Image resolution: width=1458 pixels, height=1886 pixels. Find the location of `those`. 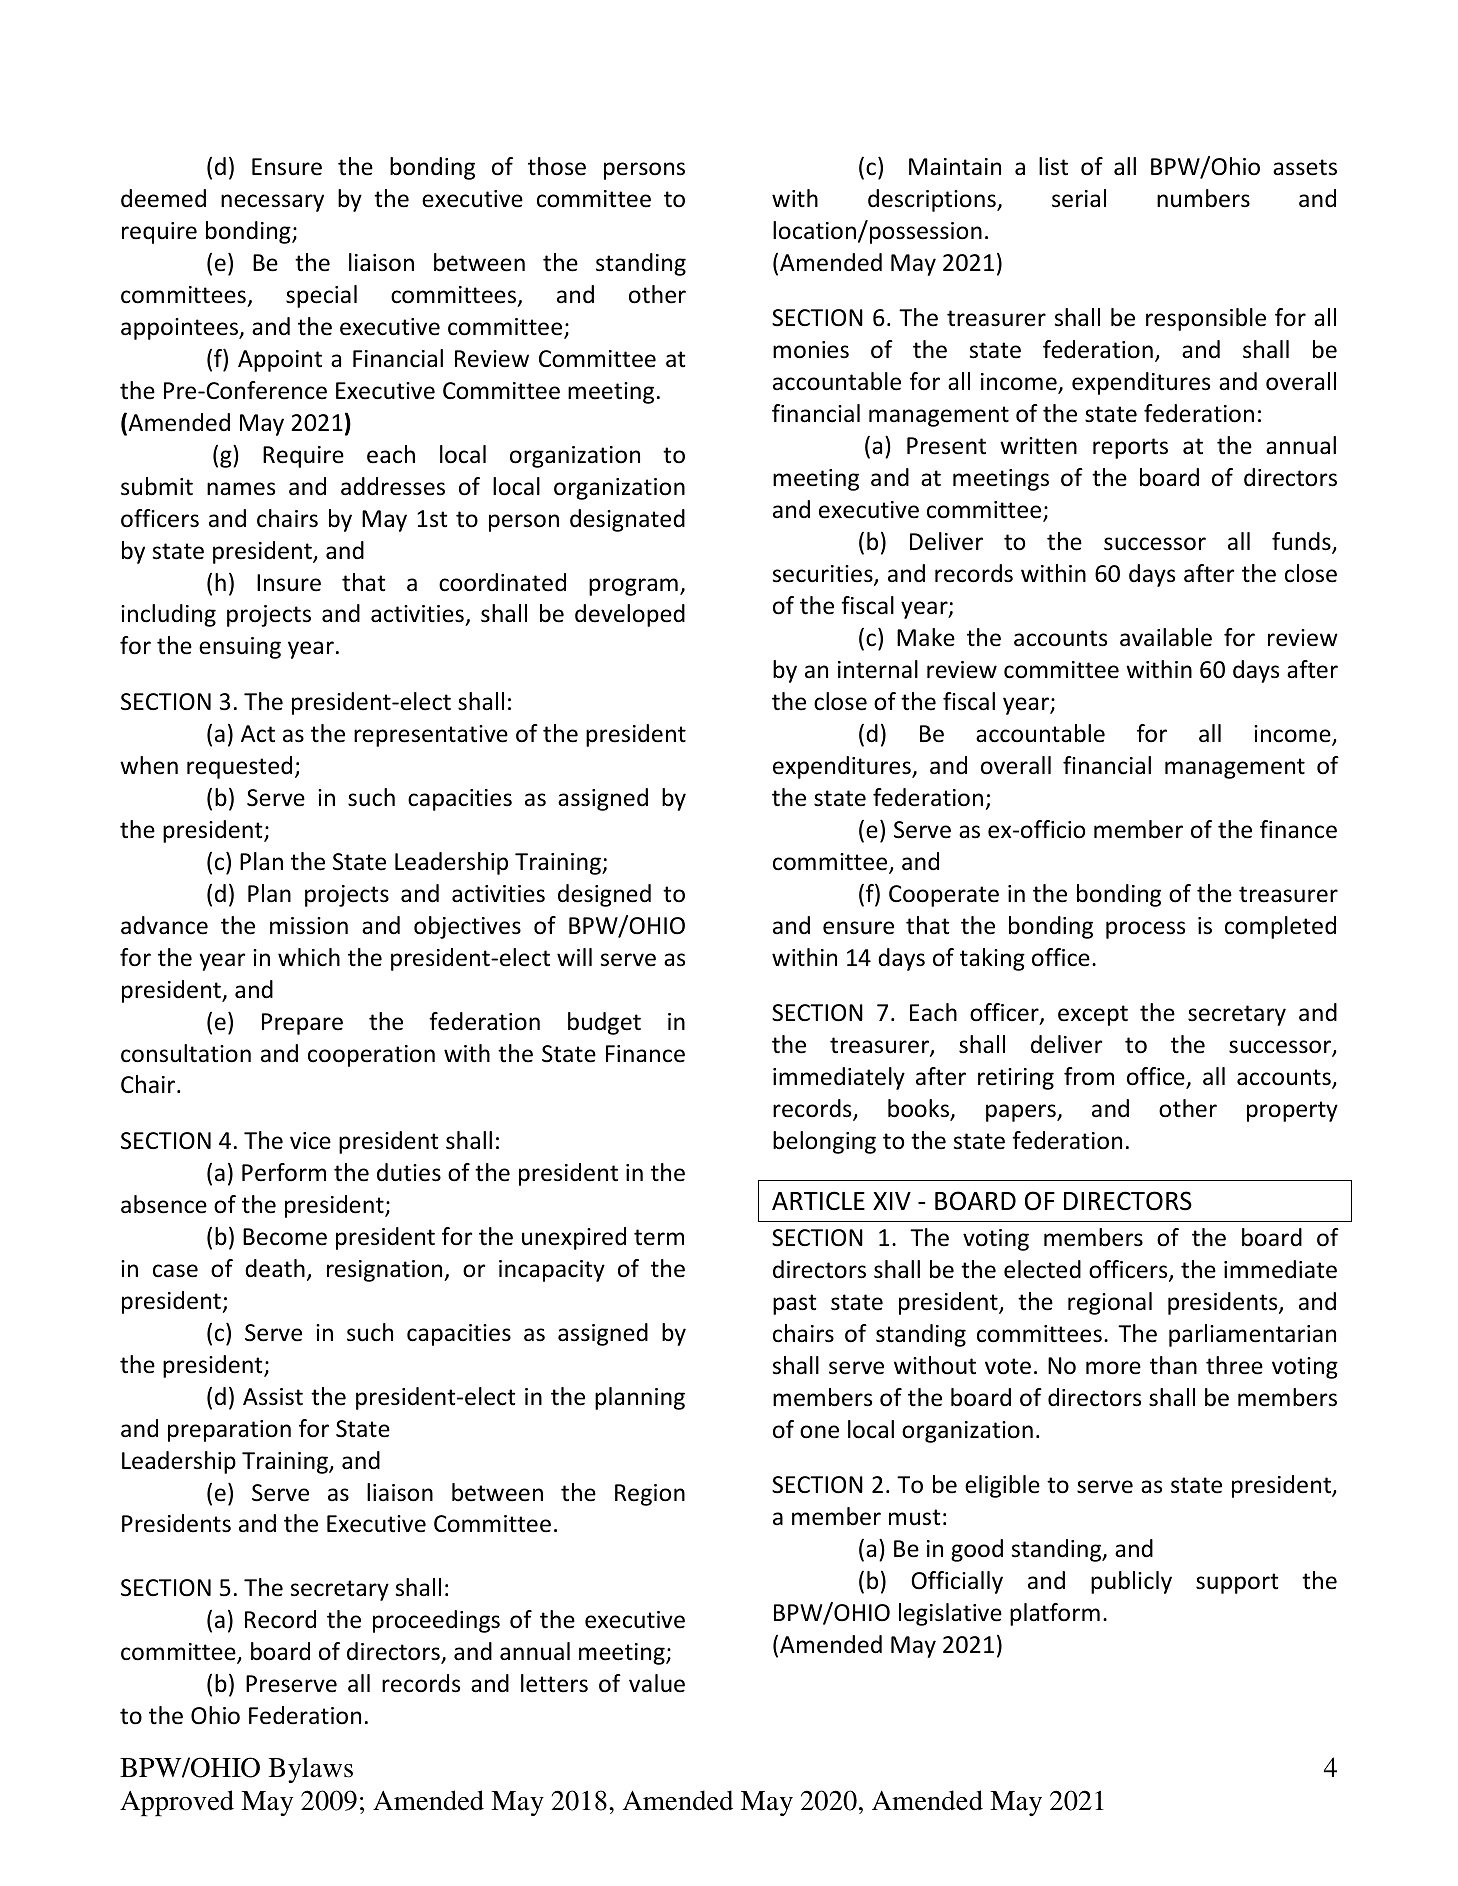

those is located at coordinates (557, 166).
